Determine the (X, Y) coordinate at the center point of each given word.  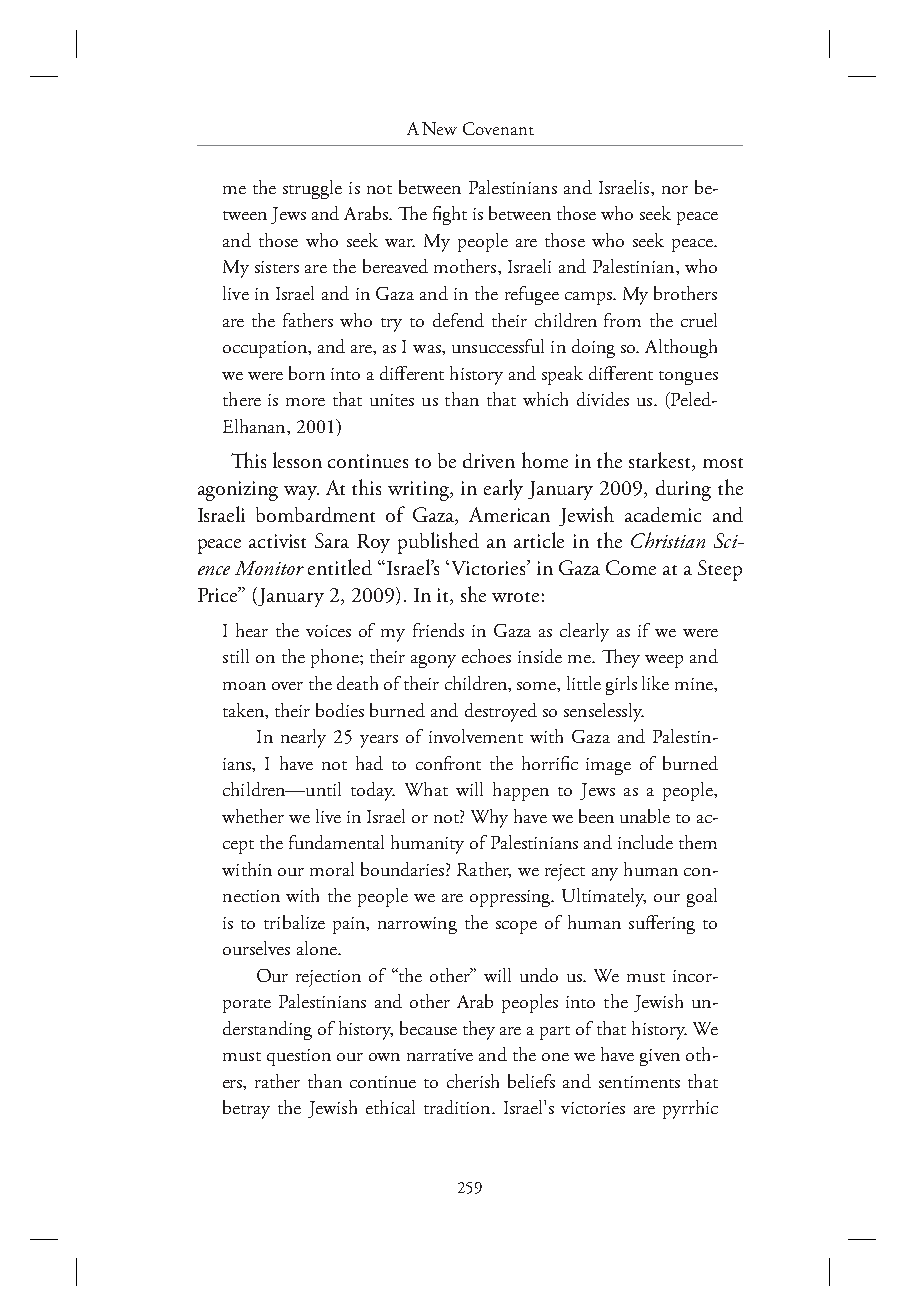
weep (664, 661)
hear (252, 630)
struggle (312, 189)
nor (675, 190)
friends (438, 630)
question (299, 1057)
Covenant (498, 128)
